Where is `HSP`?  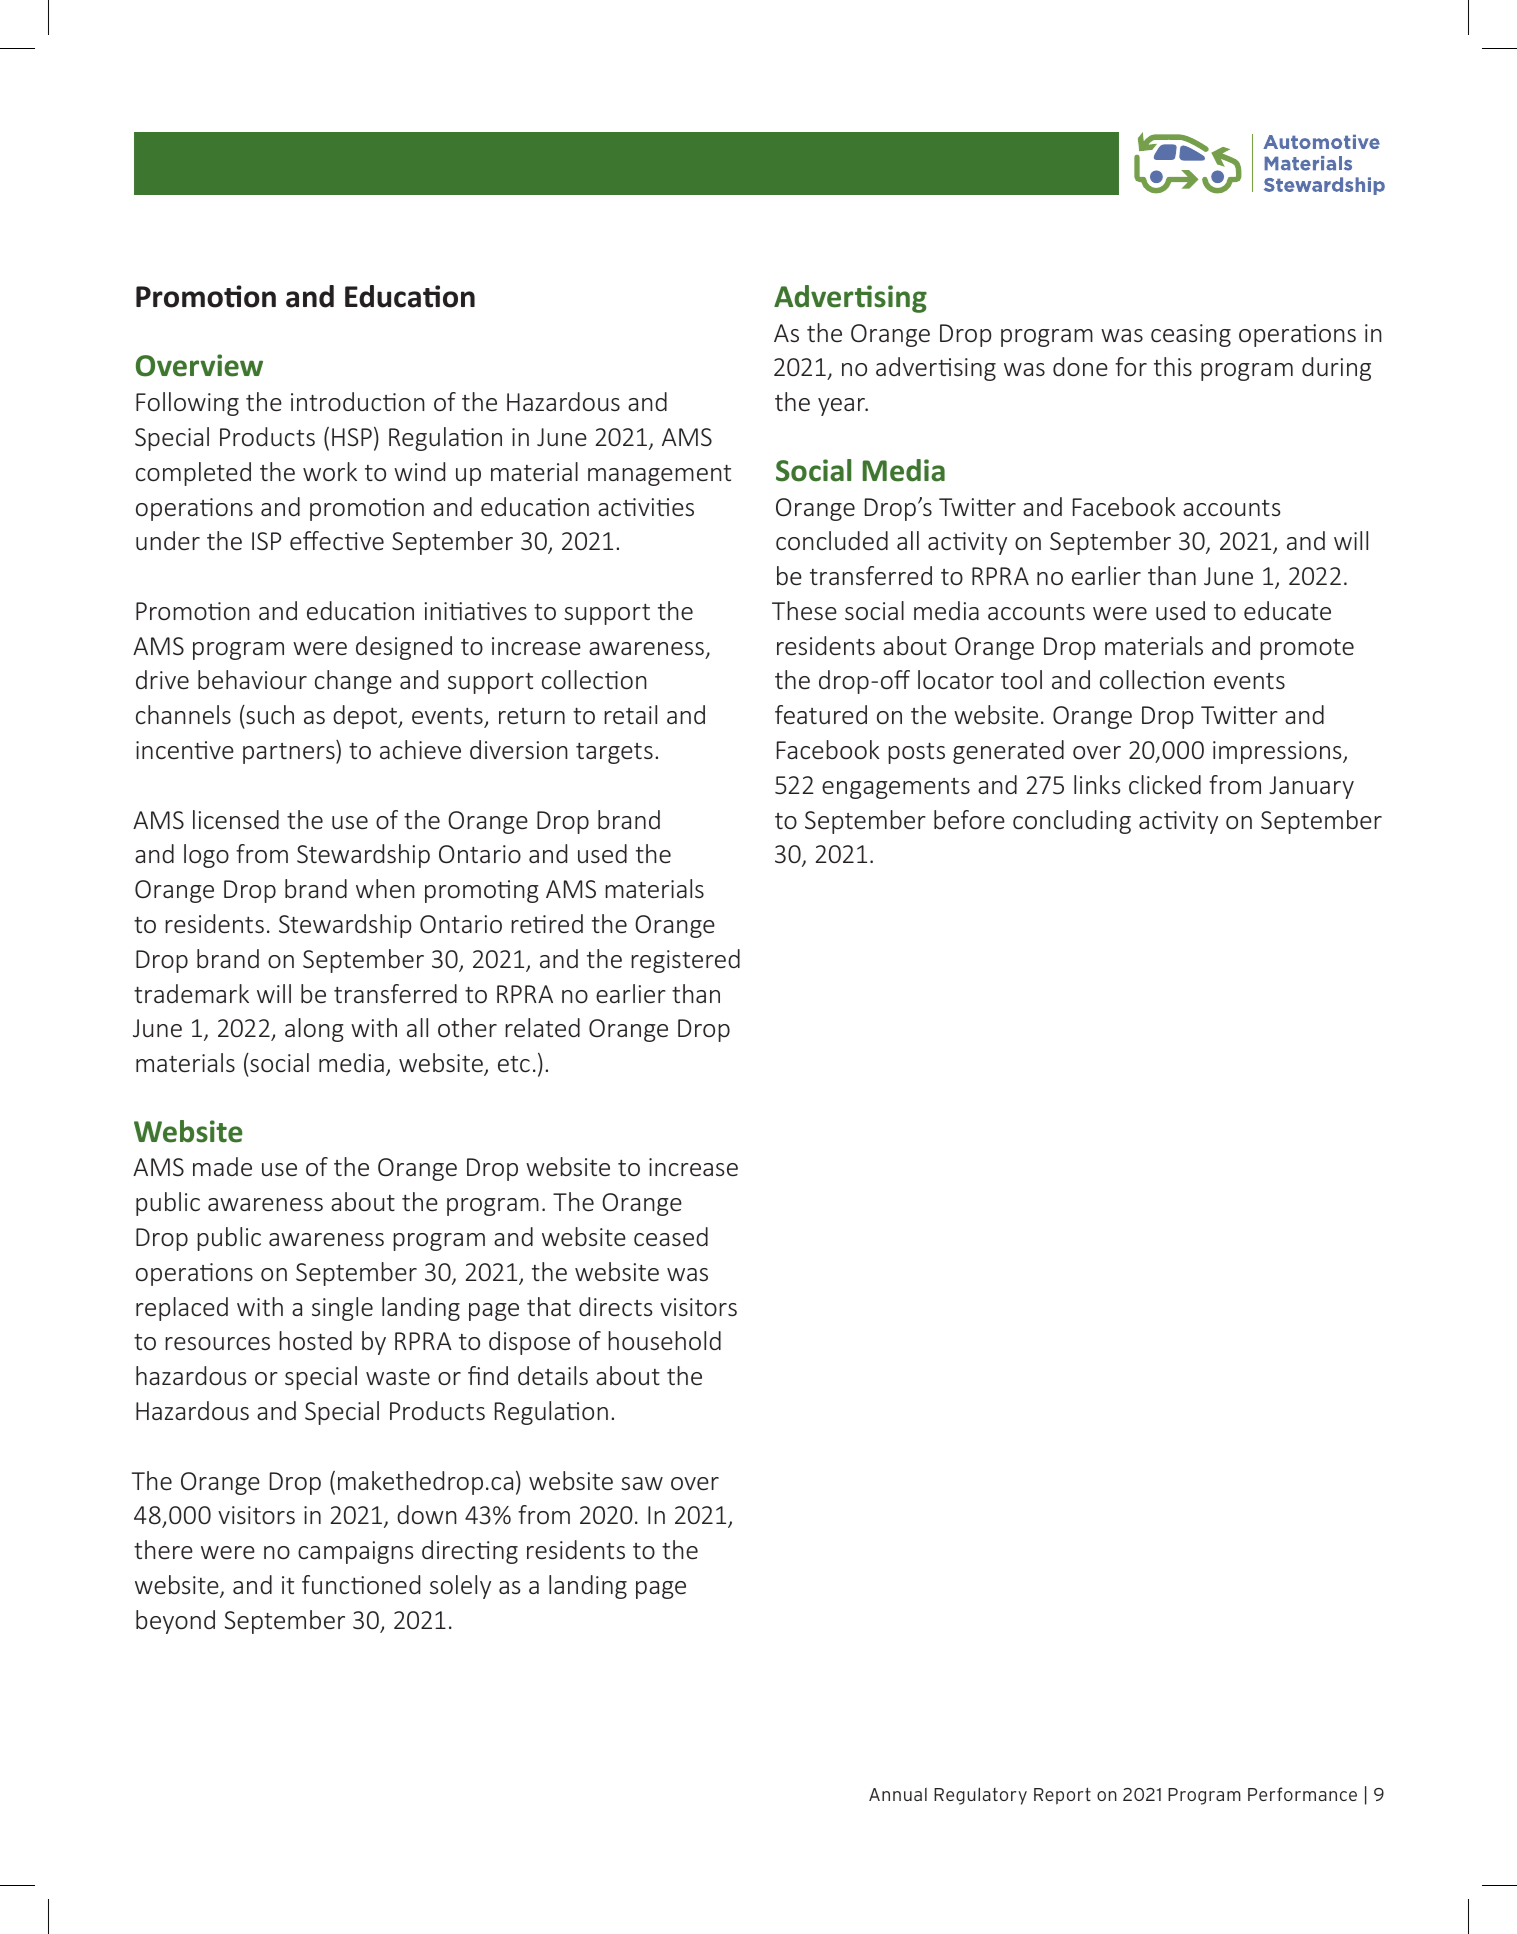 HSP is located at coordinates (352, 437).
